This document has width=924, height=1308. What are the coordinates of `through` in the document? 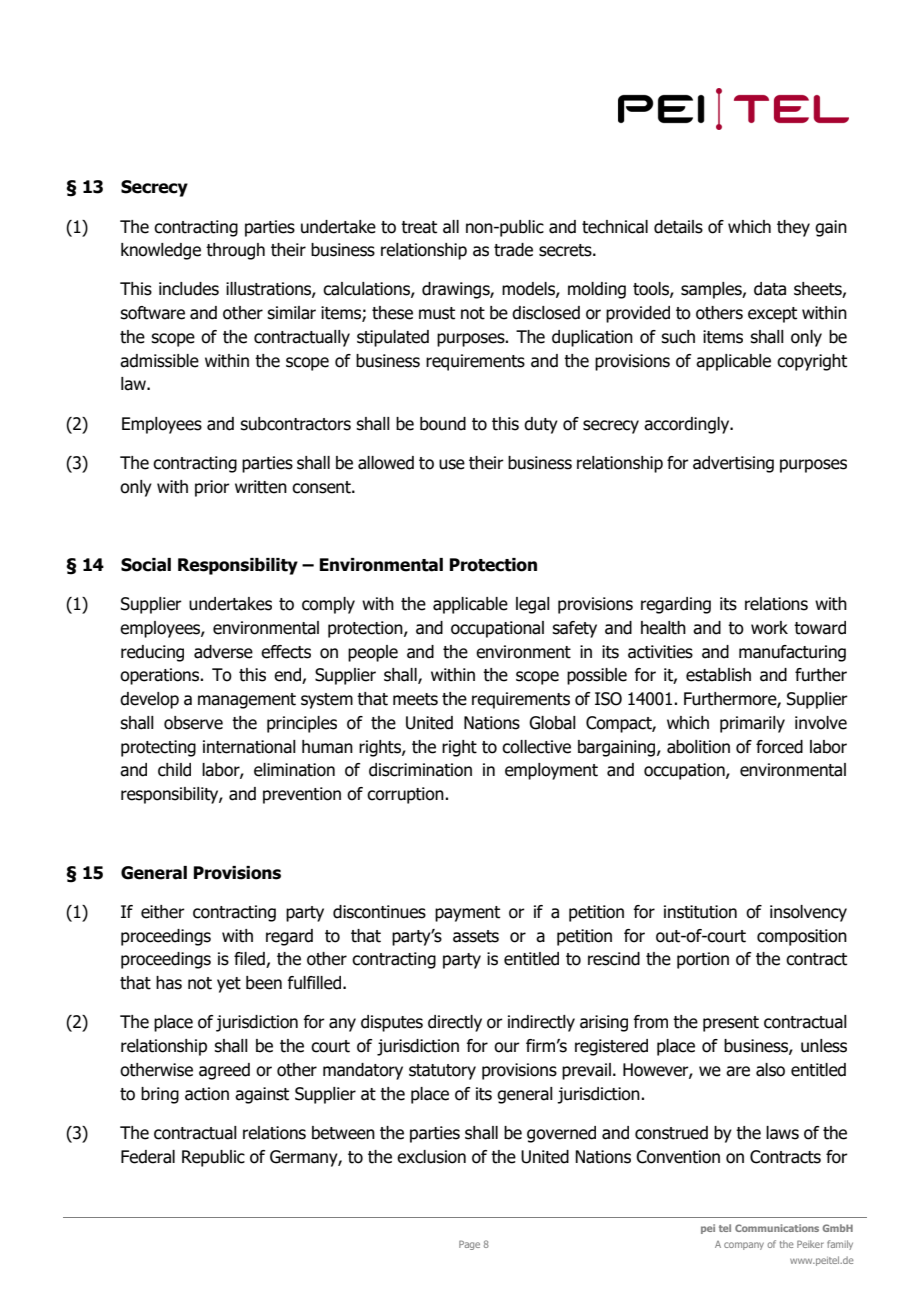 It's located at (235, 251).
